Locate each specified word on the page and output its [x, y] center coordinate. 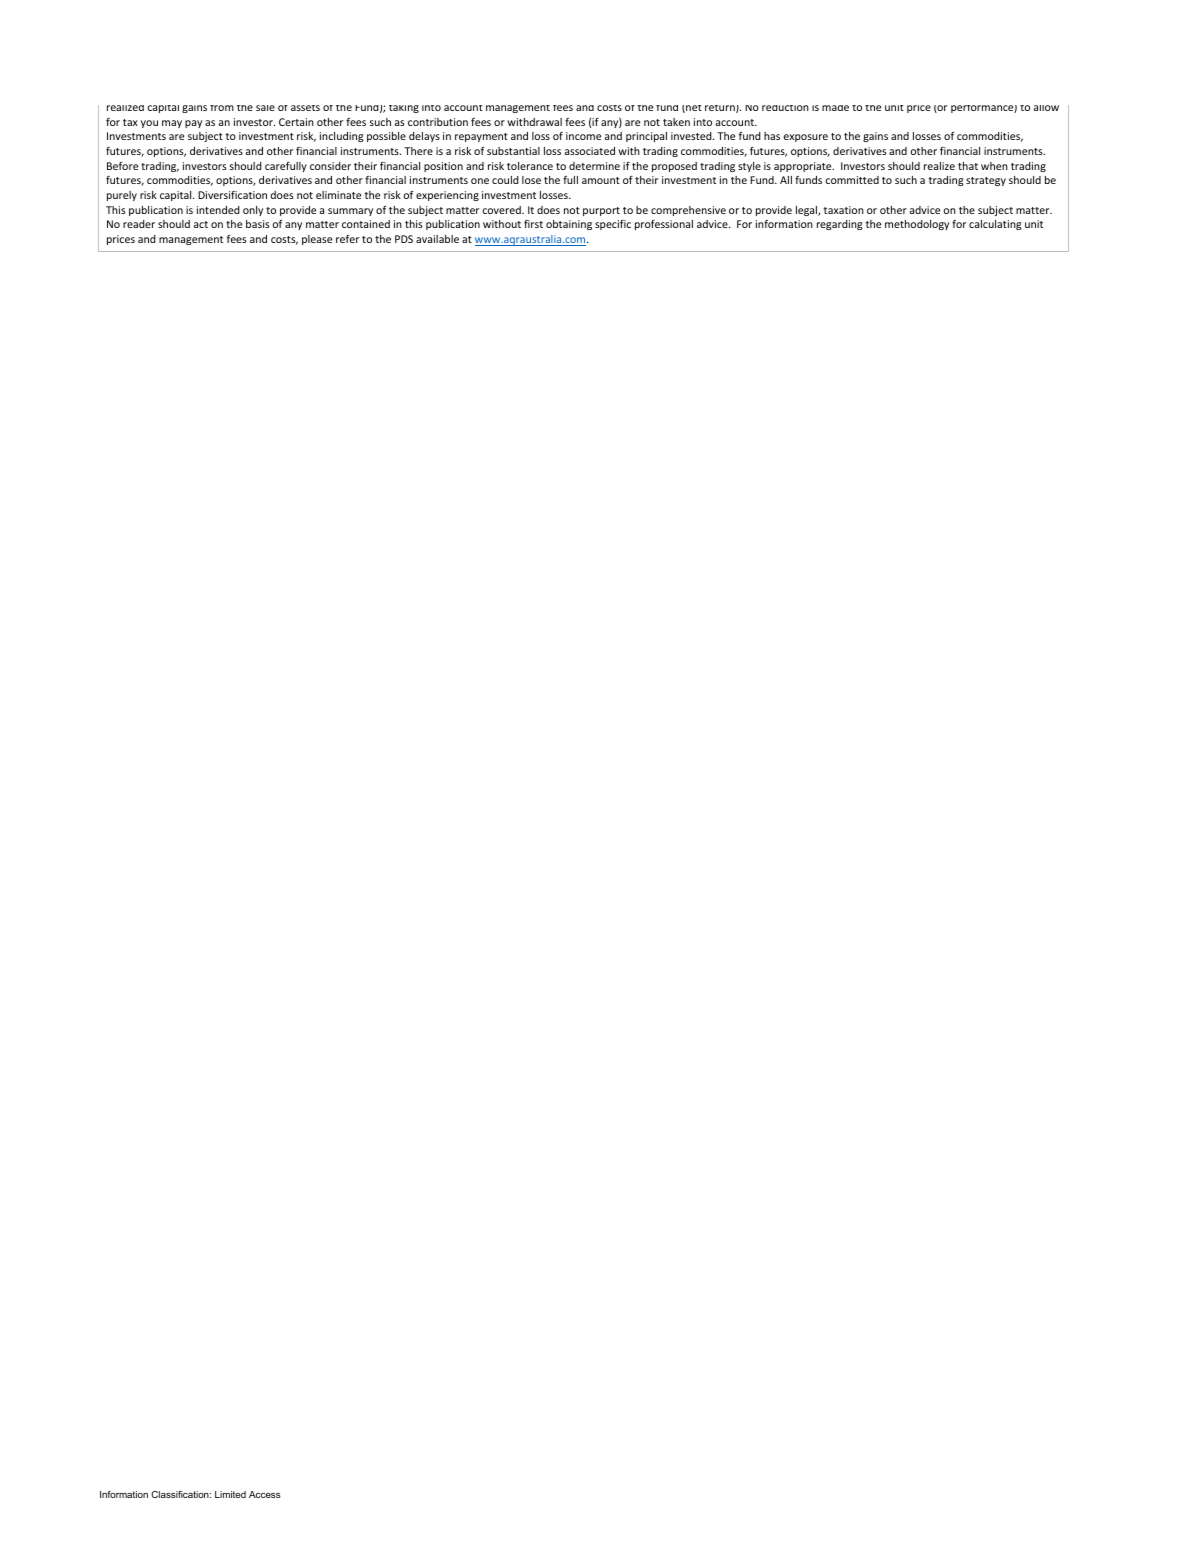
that [968, 166]
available [437, 239]
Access [265, 1494]
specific [613, 224]
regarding [840, 225]
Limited [230, 1494]
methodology [917, 225]
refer [347, 238]
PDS [404, 239]
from [222, 108]
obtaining [569, 225]
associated [590, 151]
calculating [995, 225]
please [317, 240]
